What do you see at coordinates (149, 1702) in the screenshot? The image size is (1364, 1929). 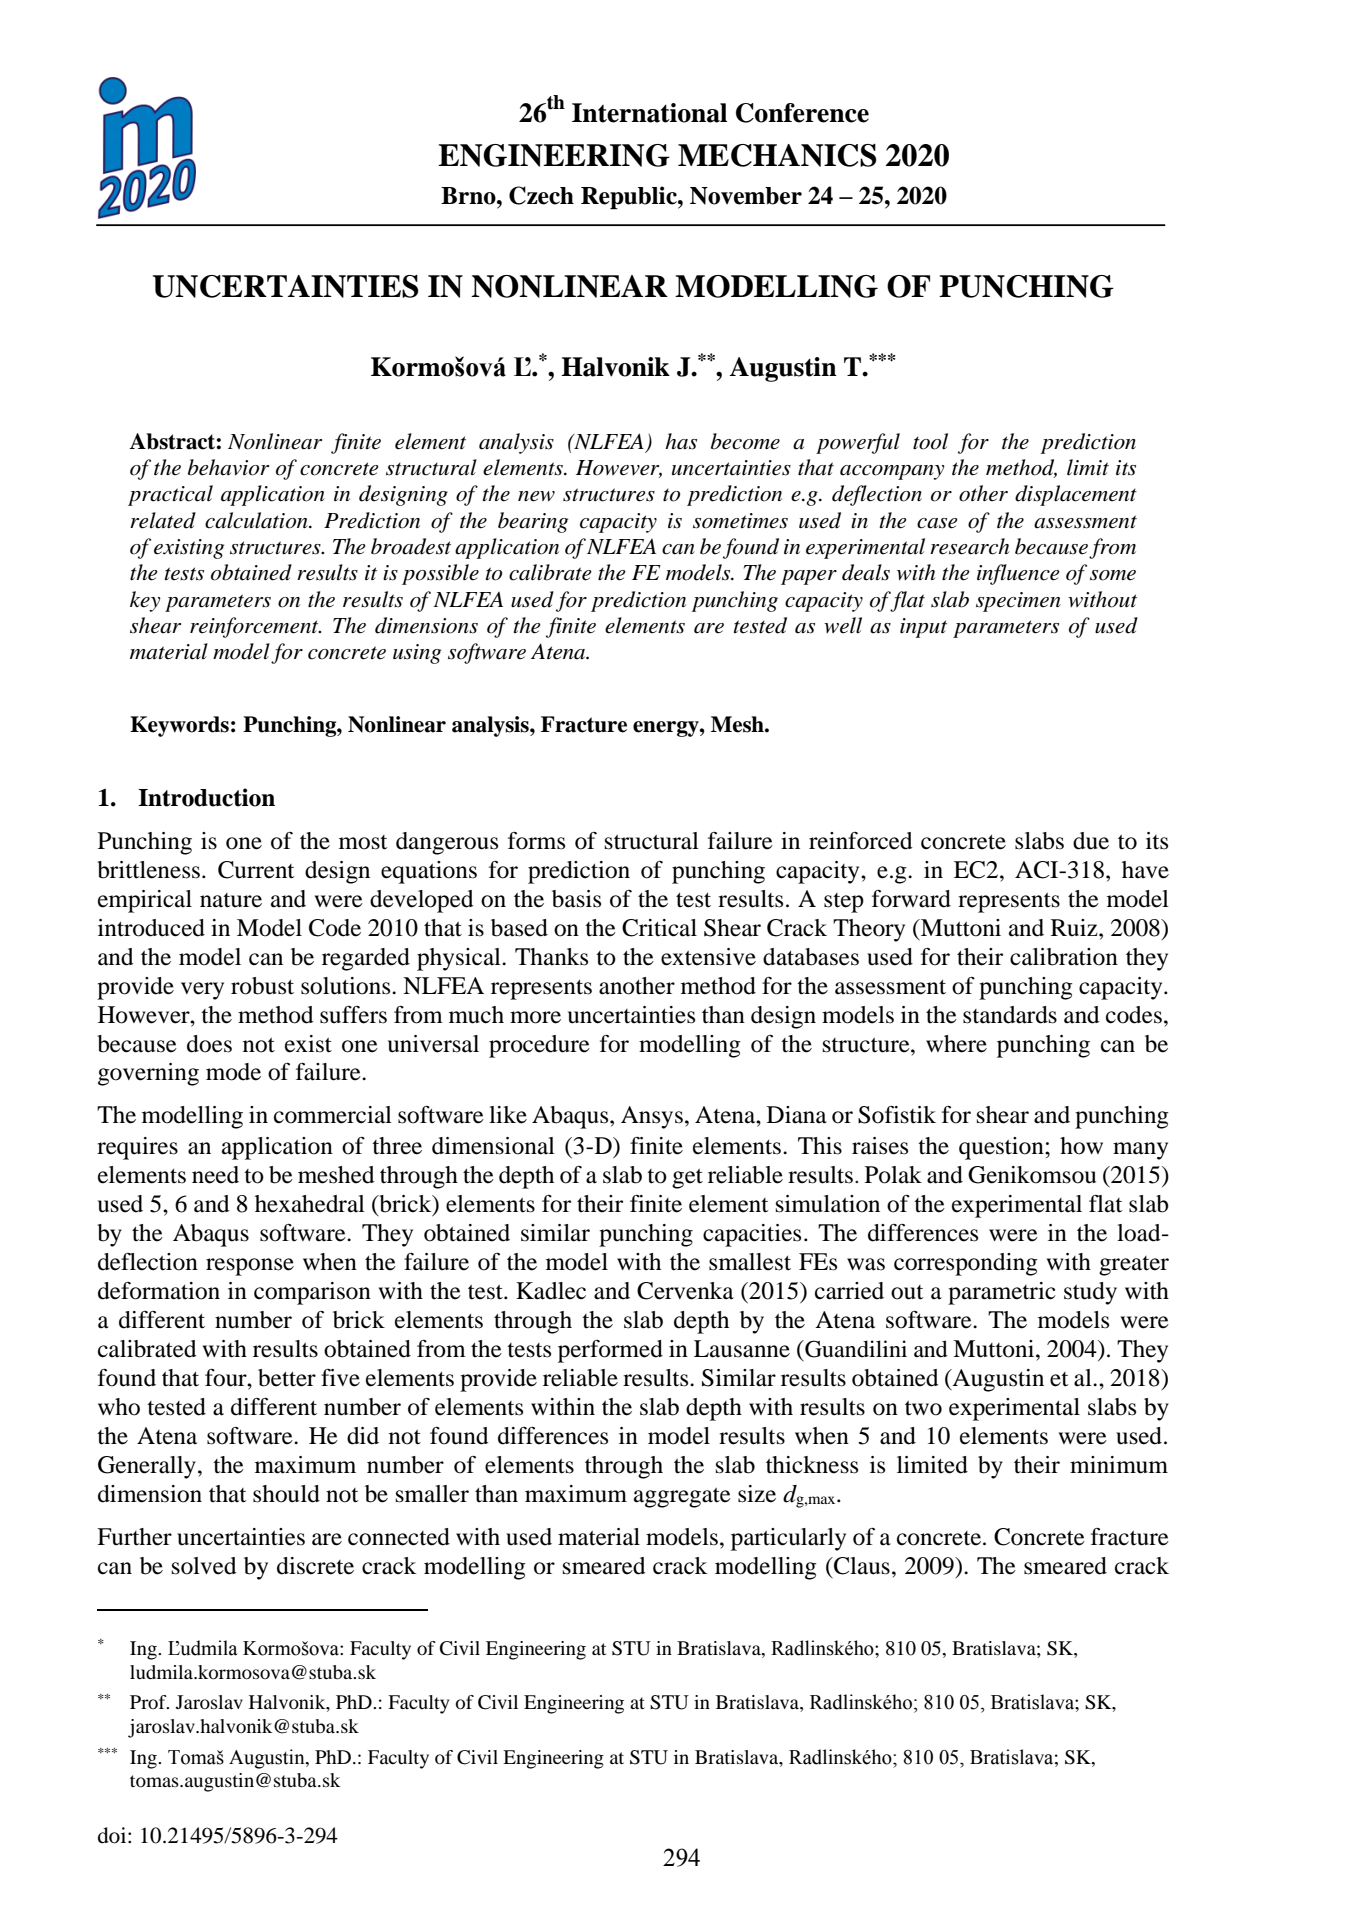 I see `Prof` at bounding box center [149, 1702].
